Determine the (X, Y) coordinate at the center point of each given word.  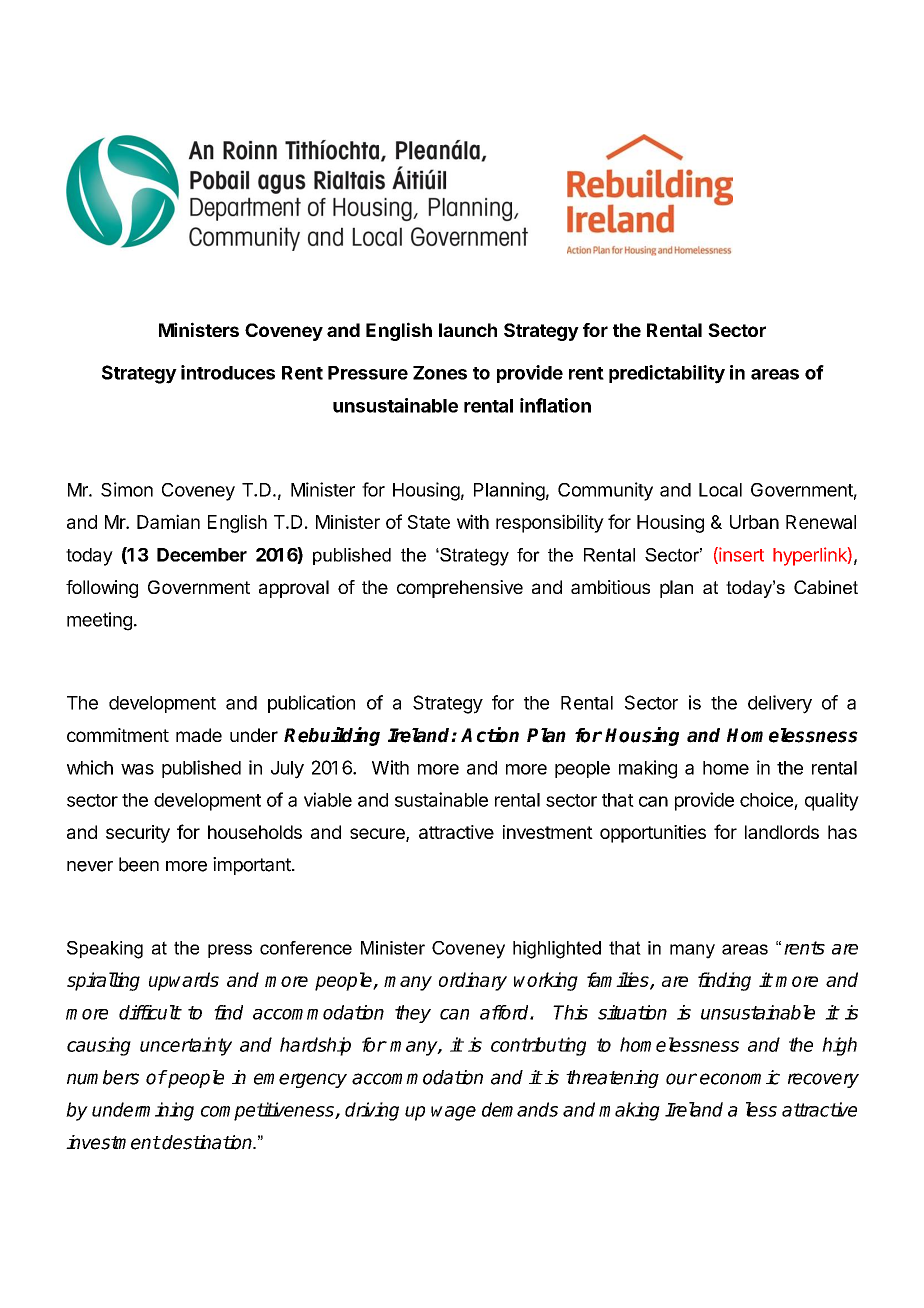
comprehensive (460, 589)
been (139, 864)
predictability (667, 374)
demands (520, 1109)
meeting (99, 621)
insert (740, 555)
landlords (782, 832)
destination (208, 1142)
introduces (228, 372)
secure (378, 835)
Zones (440, 373)
